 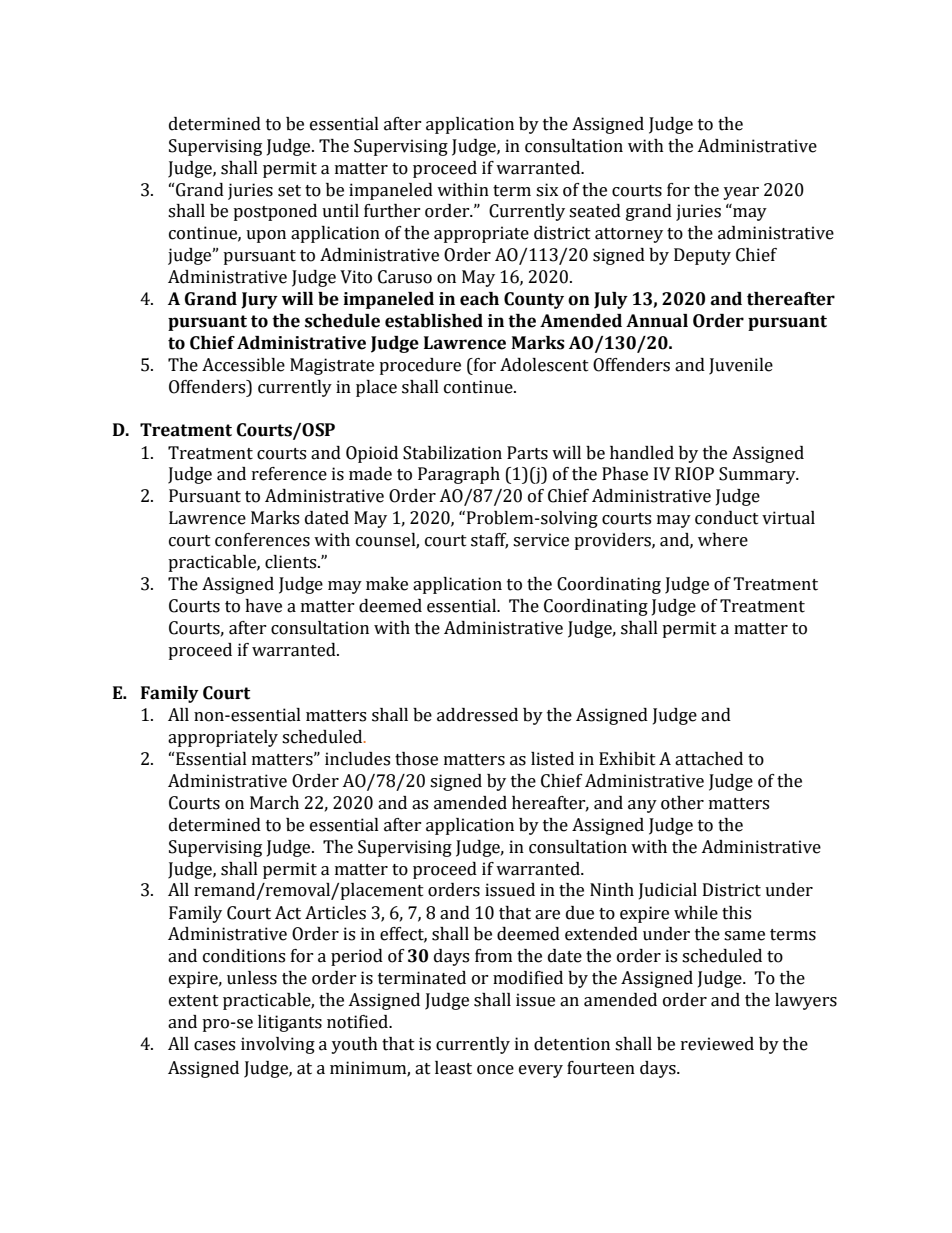 I want to click on six, so click(x=547, y=190).
